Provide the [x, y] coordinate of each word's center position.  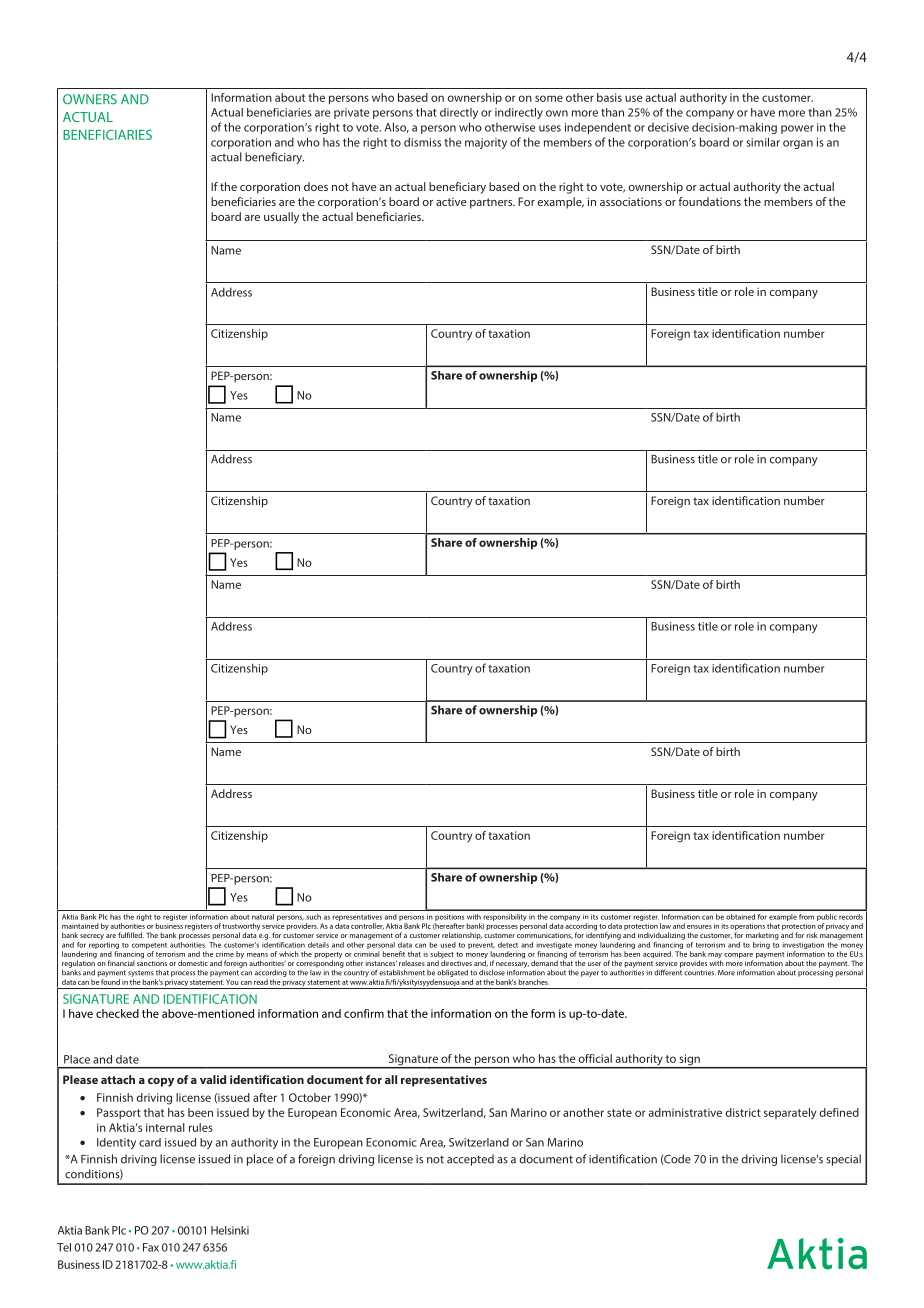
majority [486, 143]
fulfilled [131, 935]
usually [281, 218]
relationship [462, 936]
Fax [151, 1247]
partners [492, 203]
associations [631, 201]
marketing [762, 936]
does [316, 186]
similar [763, 142]
